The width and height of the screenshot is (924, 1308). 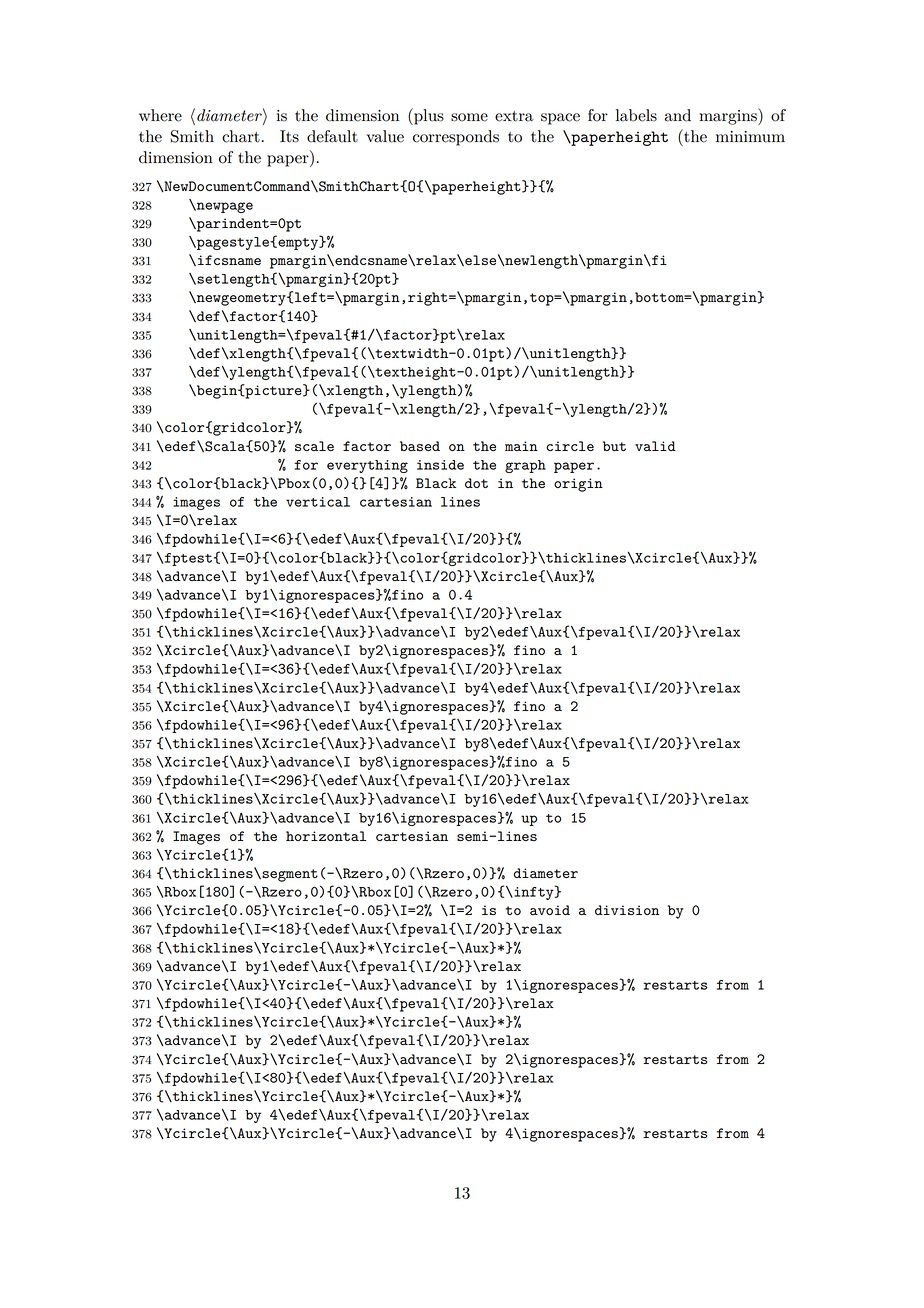 What do you see at coordinates (655, 446) in the screenshot?
I see `valid` at bounding box center [655, 446].
